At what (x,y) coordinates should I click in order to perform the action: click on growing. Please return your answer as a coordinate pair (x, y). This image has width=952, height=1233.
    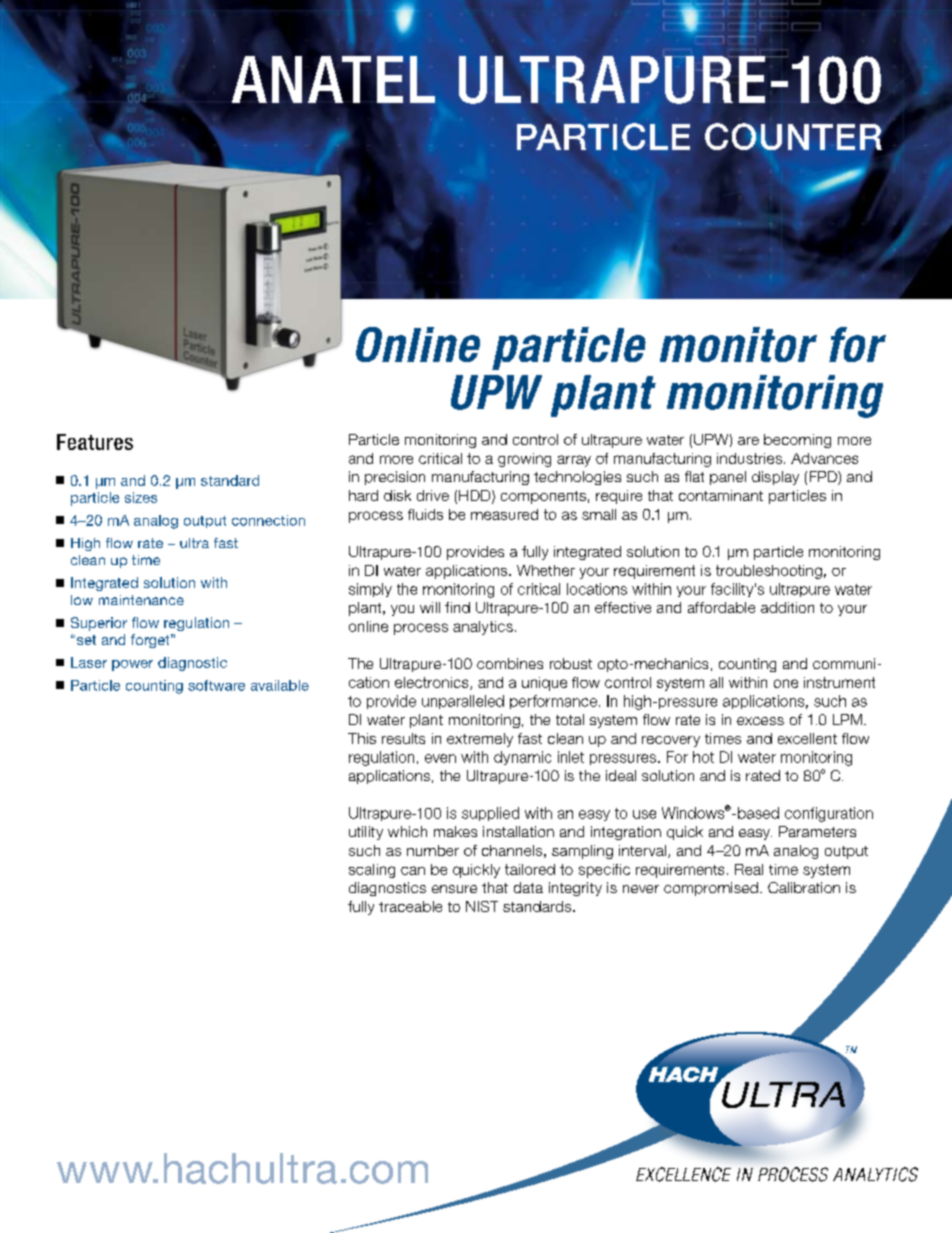
    Looking at the image, I should click on (524, 460).
